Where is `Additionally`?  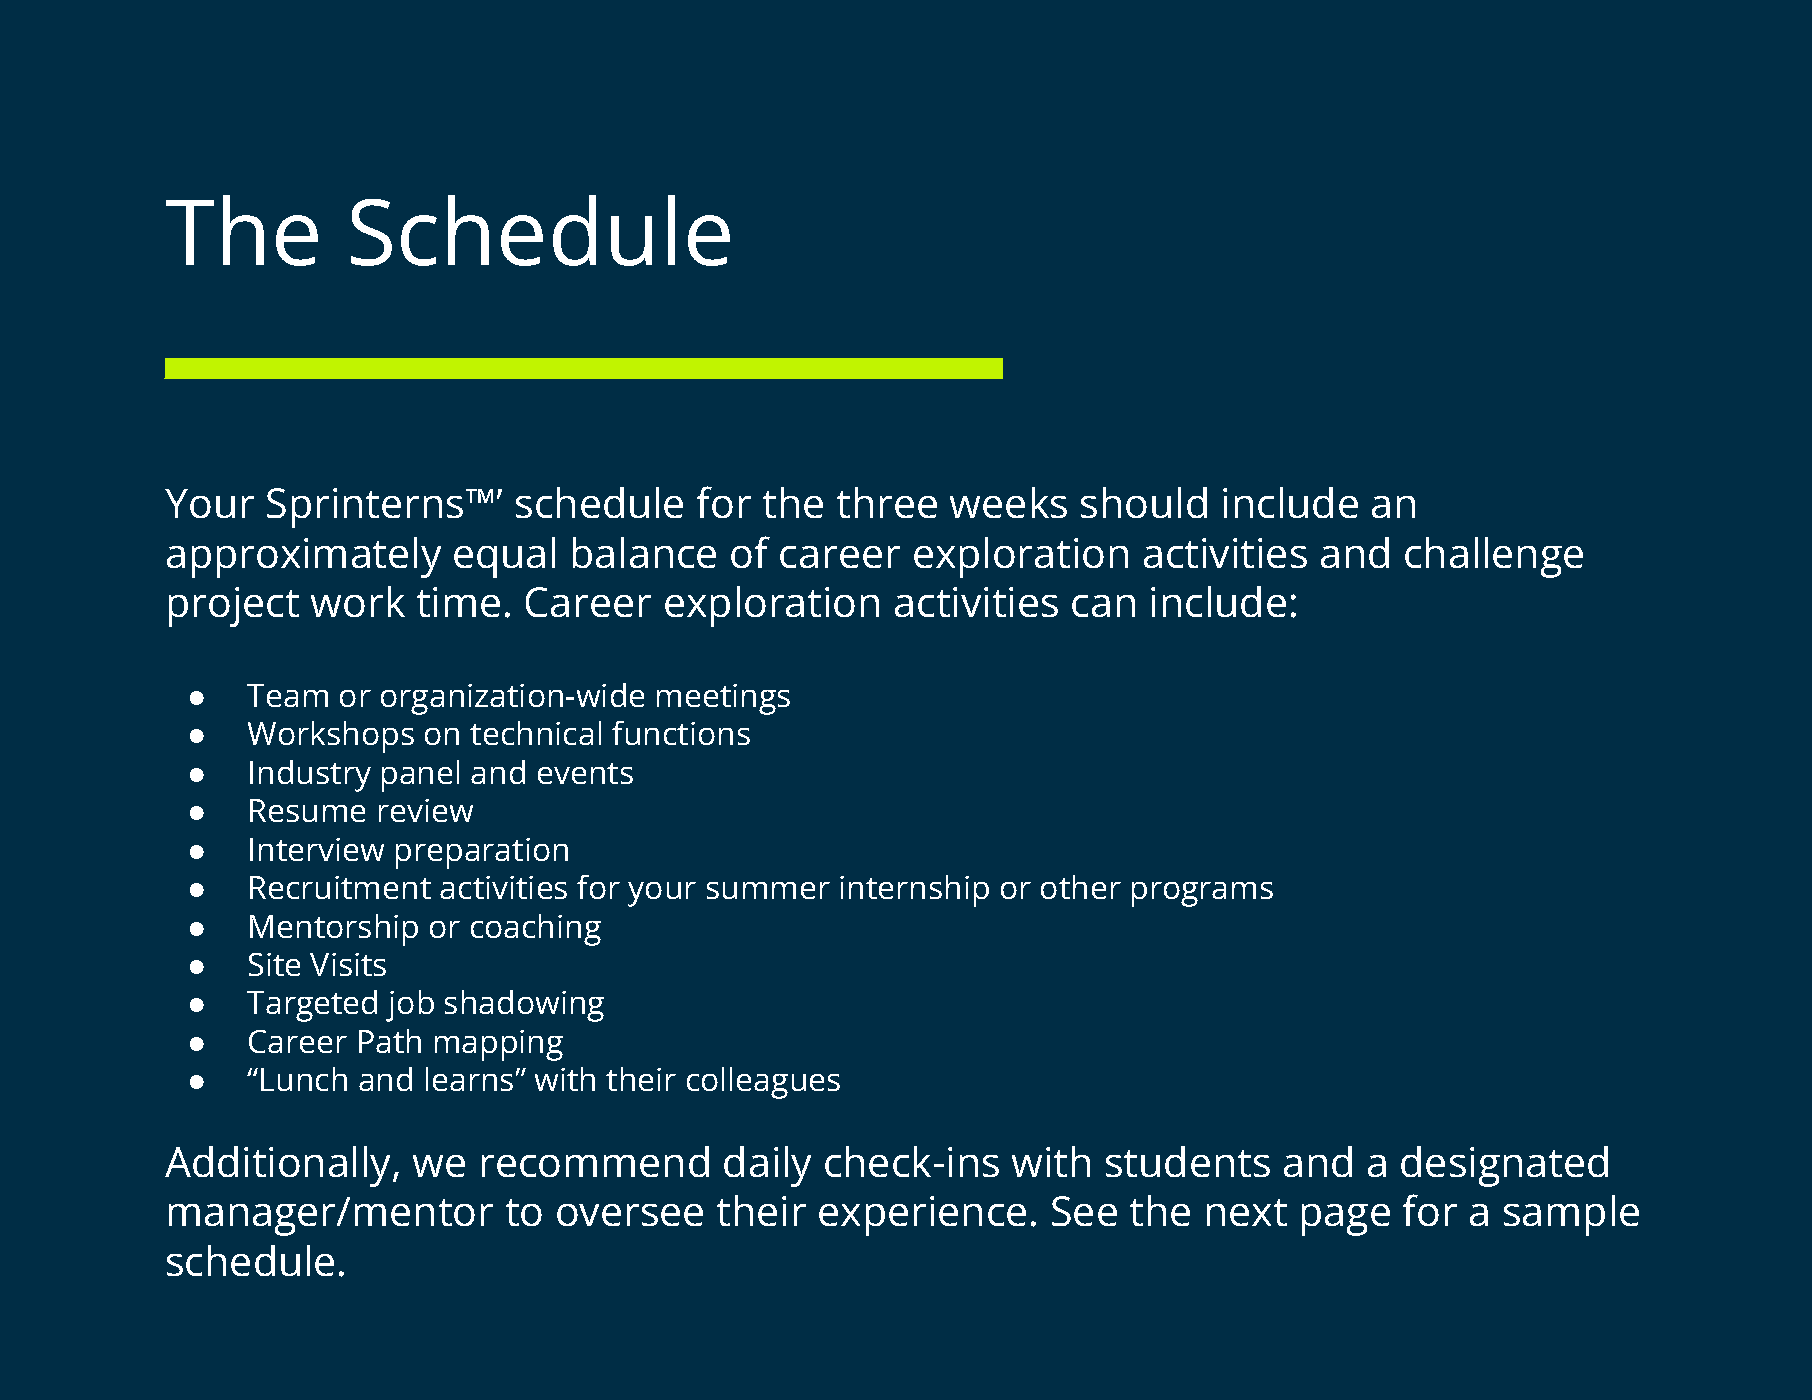
Additionally is located at coordinates (279, 1166).
